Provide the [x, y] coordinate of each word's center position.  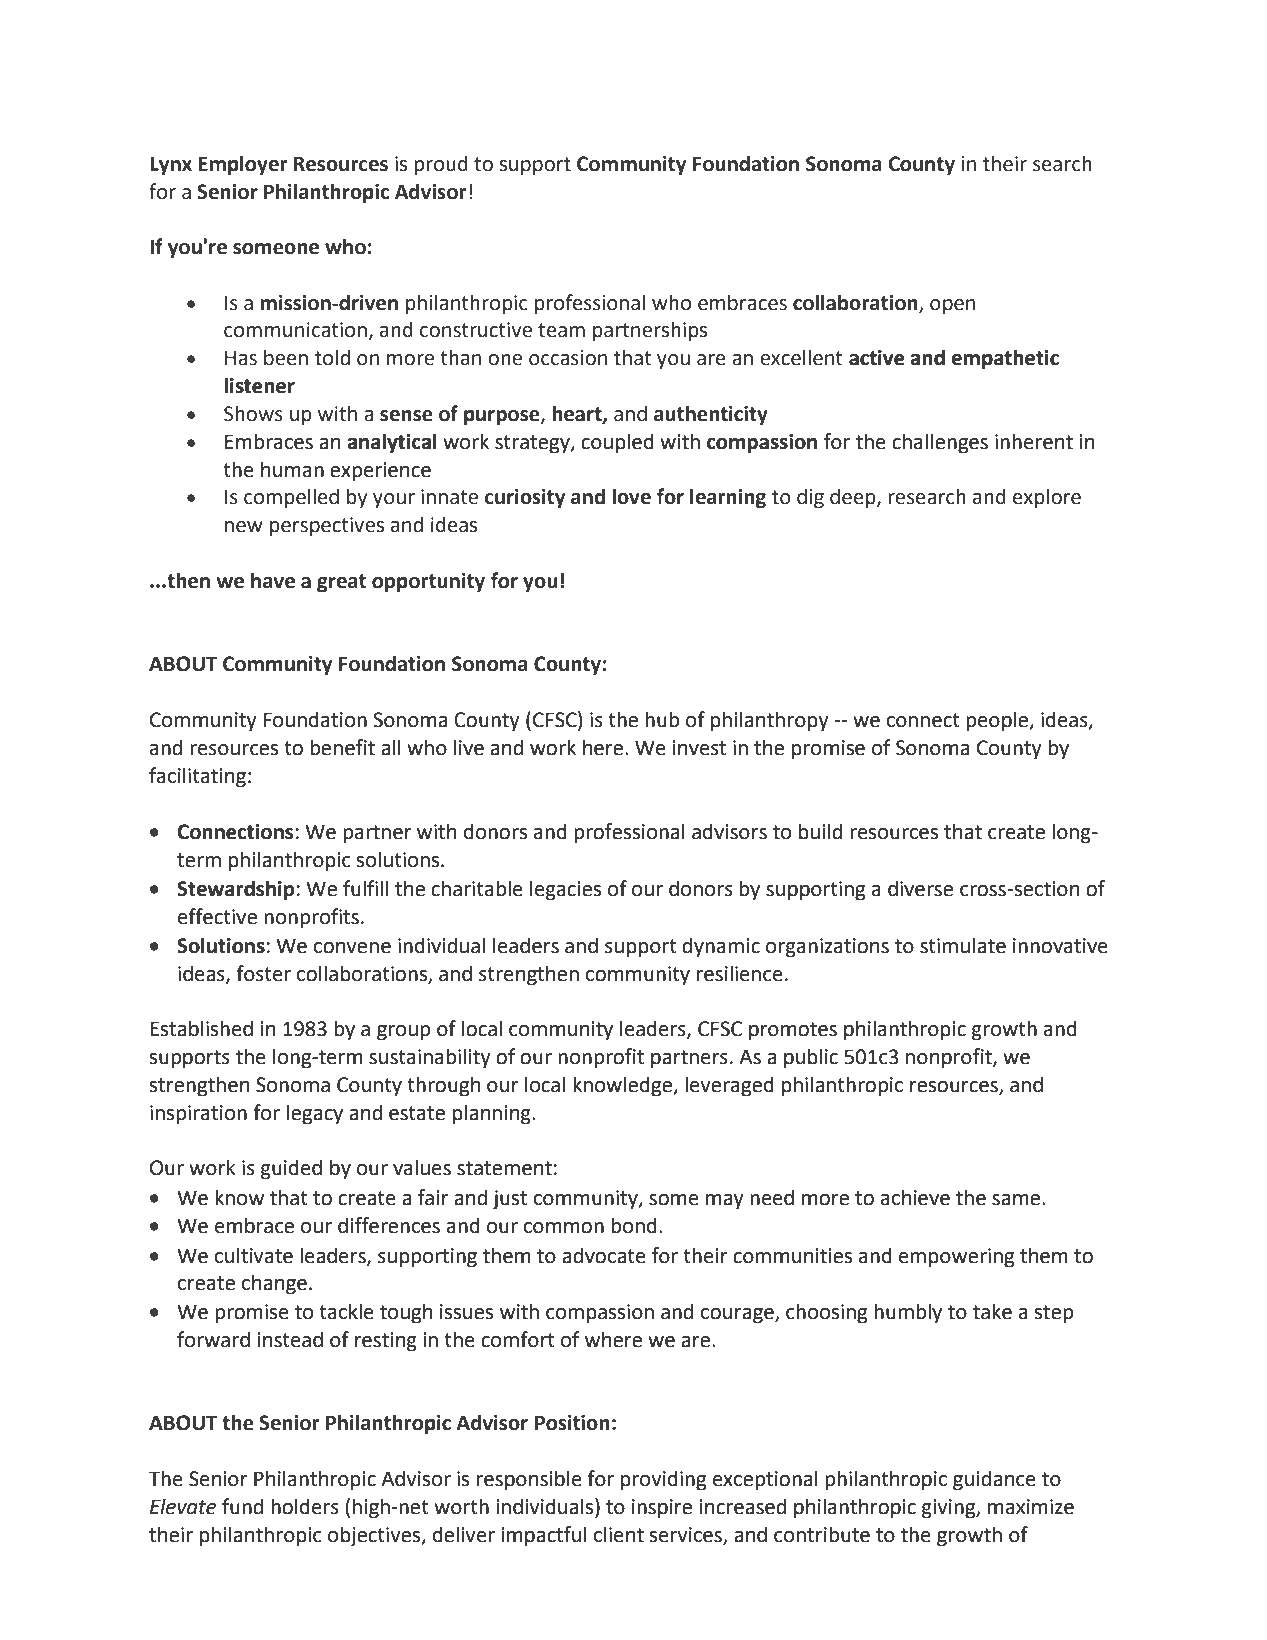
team [561, 330]
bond [634, 1225]
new [244, 527]
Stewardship [236, 890]
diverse [920, 888]
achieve [915, 1197]
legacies [565, 890]
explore [1047, 498]
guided [291, 1169]
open [952, 307]
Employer [243, 165]
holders [305, 1506]
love [631, 496]
